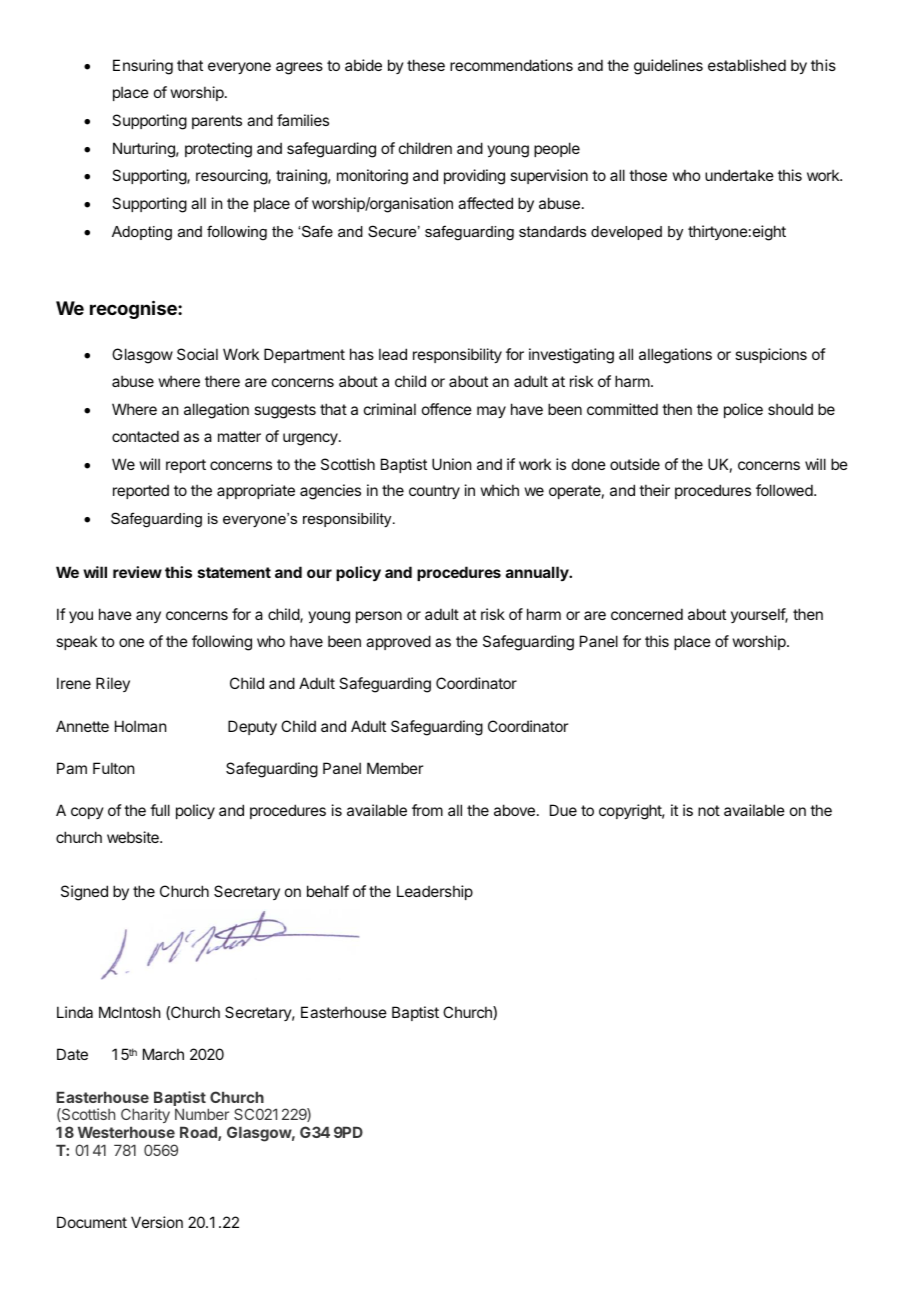 The image size is (924, 1308). Describe the element at coordinates (654, 490) in the screenshot. I see `their` at that location.
